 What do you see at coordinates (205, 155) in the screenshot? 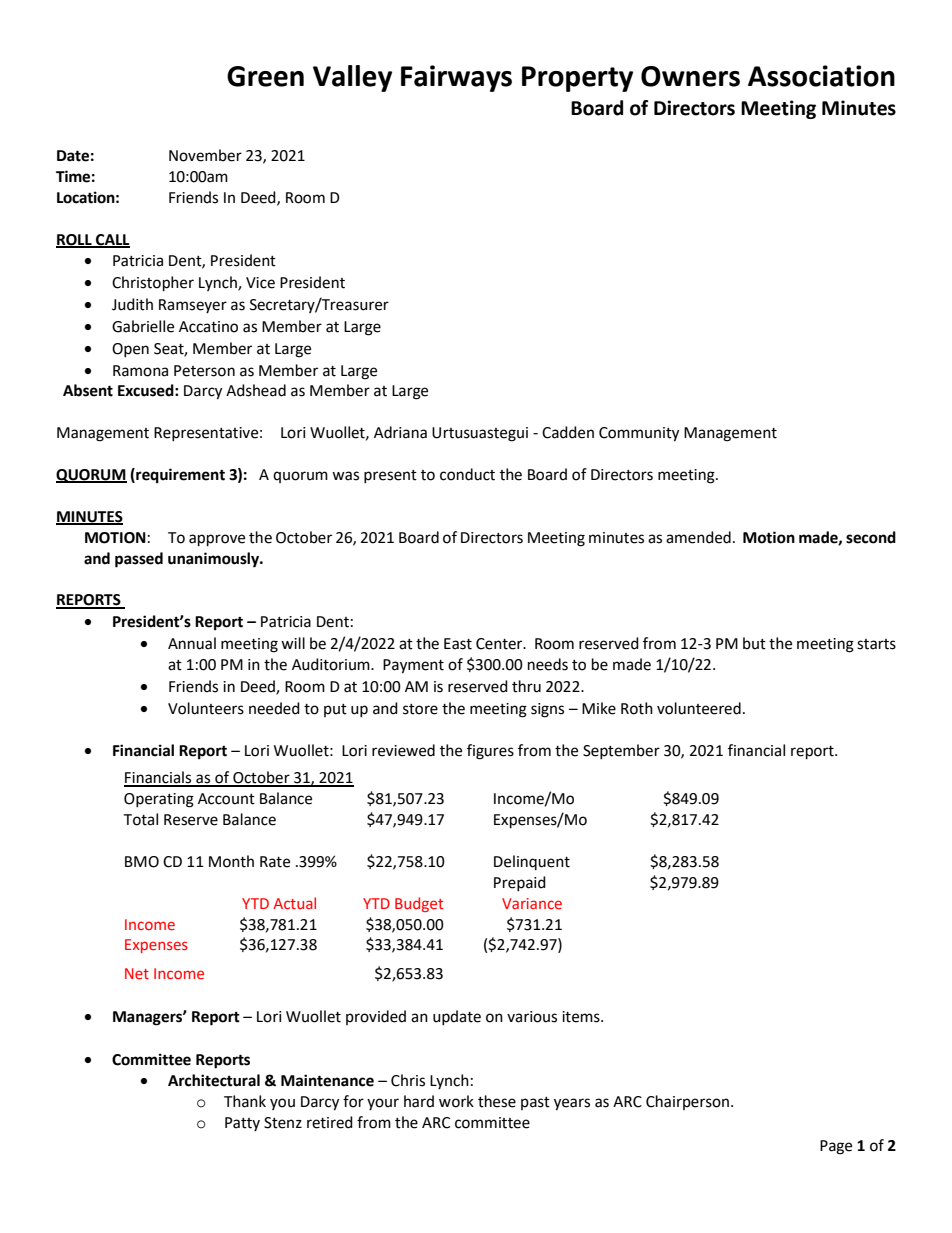
I see `November` at bounding box center [205, 155].
